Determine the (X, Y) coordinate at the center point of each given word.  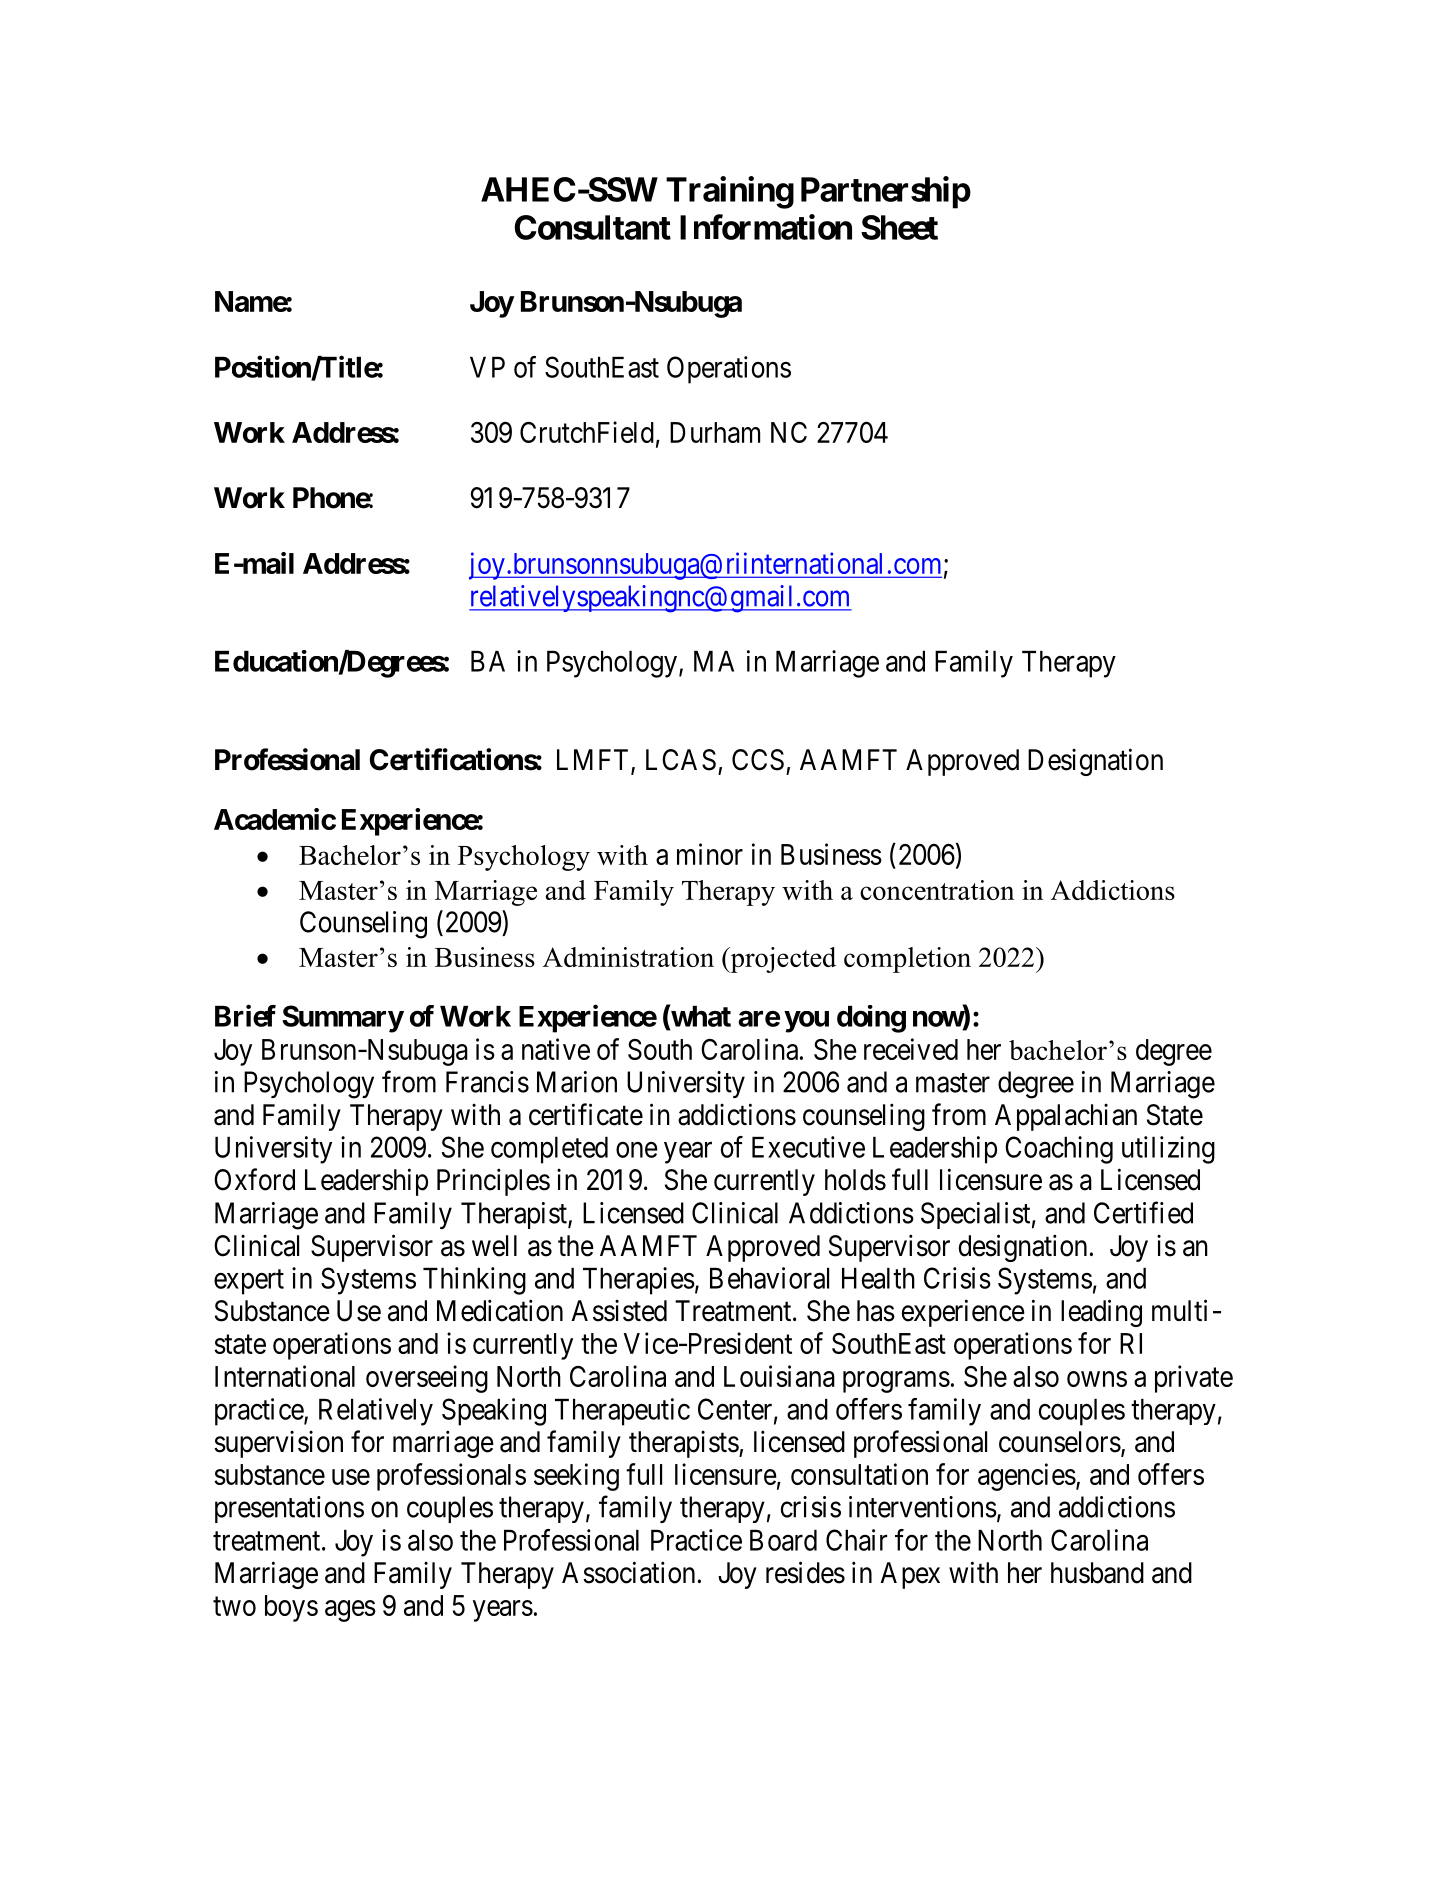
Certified (1143, 1212)
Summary (343, 1019)
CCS (758, 760)
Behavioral (769, 1278)
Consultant (592, 227)
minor (710, 854)
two (234, 1606)
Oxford (254, 1179)
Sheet (899, 227)
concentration (937, 890)
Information (766, 227)
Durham (715, 432)
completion (907, 960)
